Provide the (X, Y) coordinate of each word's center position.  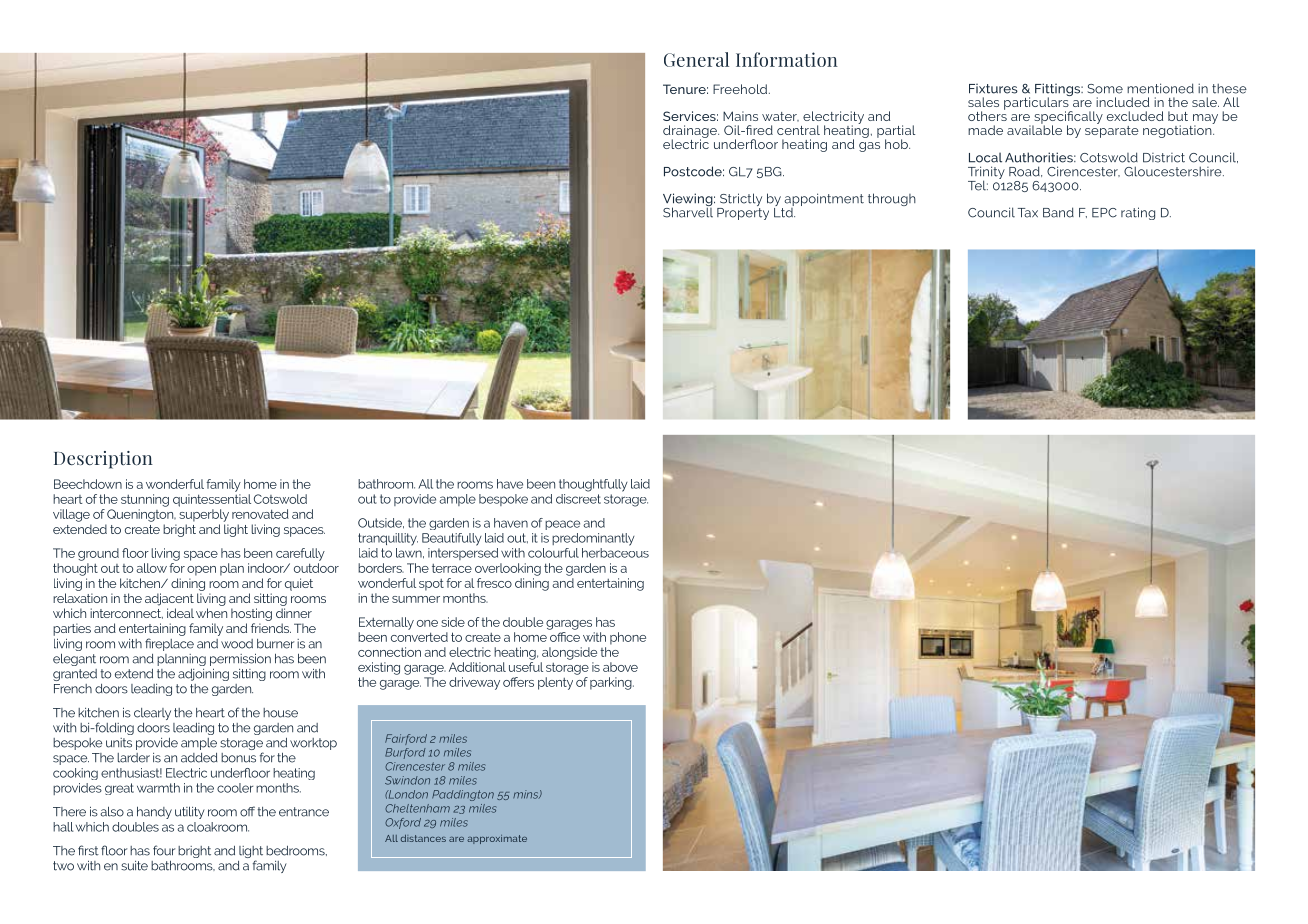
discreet (578, 497)
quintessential (212, 500)
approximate (497, 839)
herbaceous (615, 553)
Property (743, 212)
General (696, 59)
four (164, 850)
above (620, 667)
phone (628, 638)
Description (103, 460)
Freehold (741, 89)
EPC (1104, 213)
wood (237, 644)
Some (1105, 89)
